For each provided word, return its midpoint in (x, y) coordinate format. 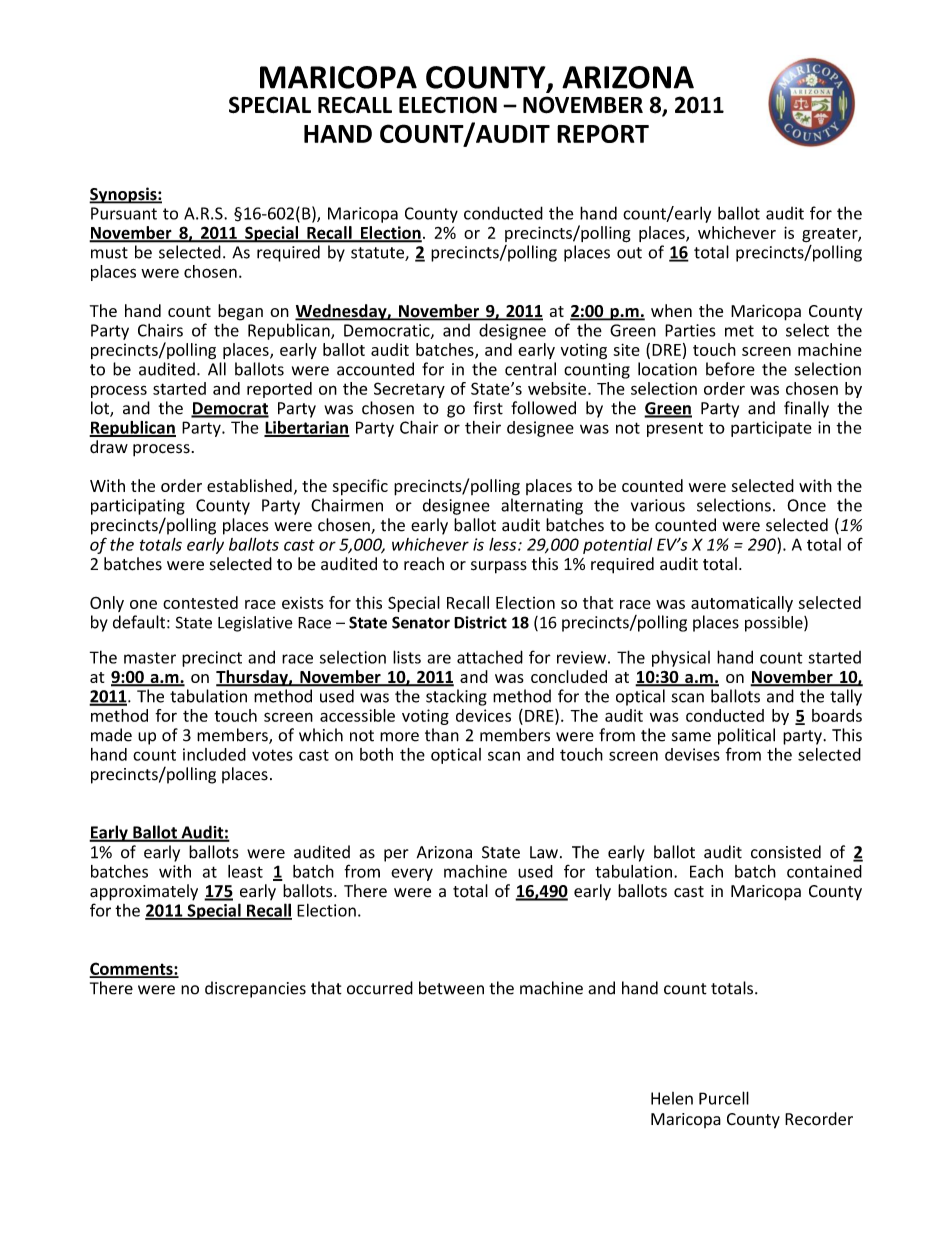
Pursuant (124, 213)
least (245, 871)
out (629, 253)
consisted (786, 852)
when (671, 310)
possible (775, 624)
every (412, 874)
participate (771, 429)
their (483, 427)
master (150, 658)
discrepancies (255, 989)
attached (490, 657)
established (249, 485)
